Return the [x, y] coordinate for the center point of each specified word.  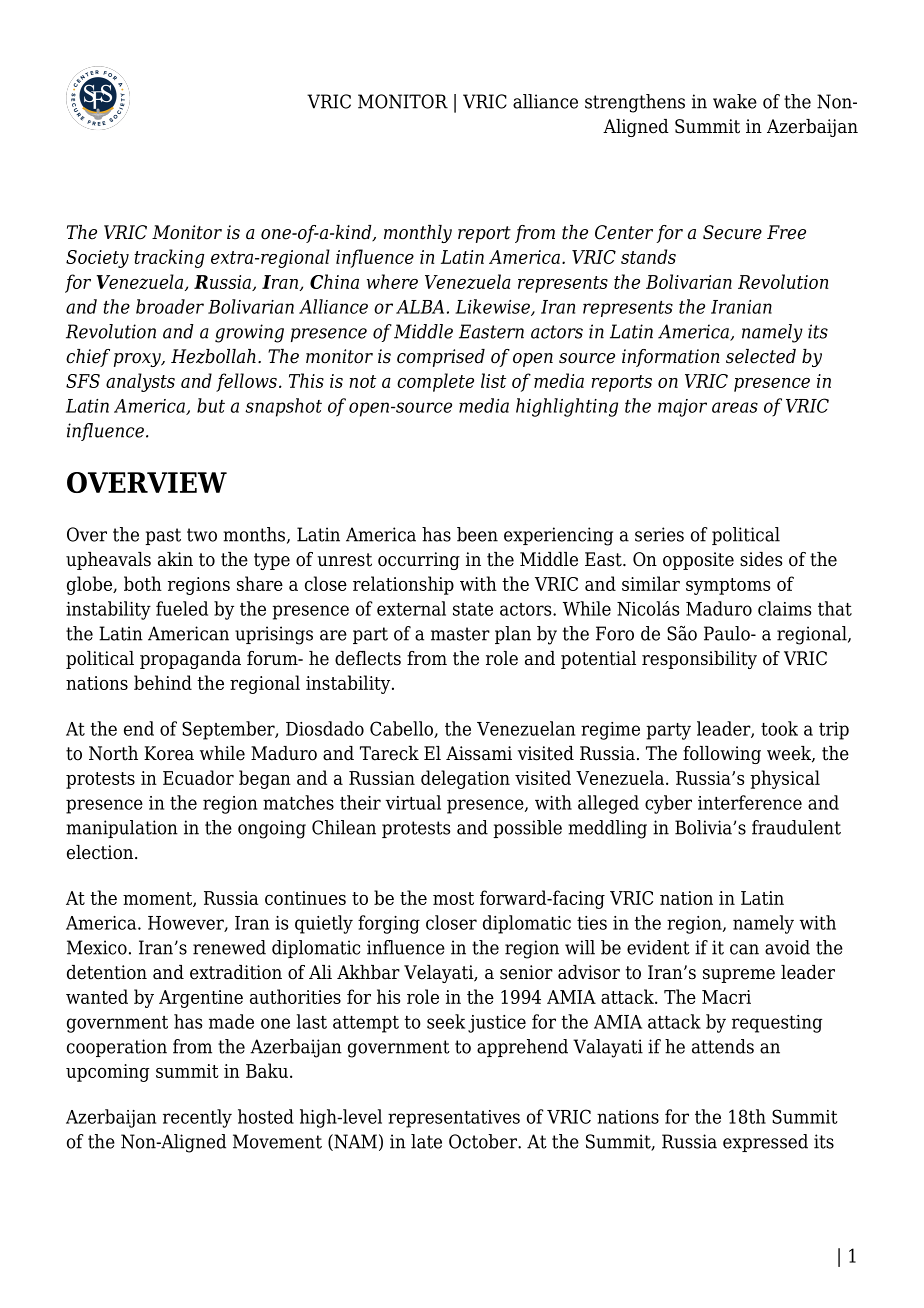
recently [197, 1118]
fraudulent [796, 827]
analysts [140, 382]
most [453, 898]
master [460, 634]
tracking [169, 258]
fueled [182, 608]
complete [435, 382]
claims [784, 608]
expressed [765, 1143]
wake [735, 101]
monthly [418, 234]
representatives [454, 1119]
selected [761, 356]
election [101, 852]
